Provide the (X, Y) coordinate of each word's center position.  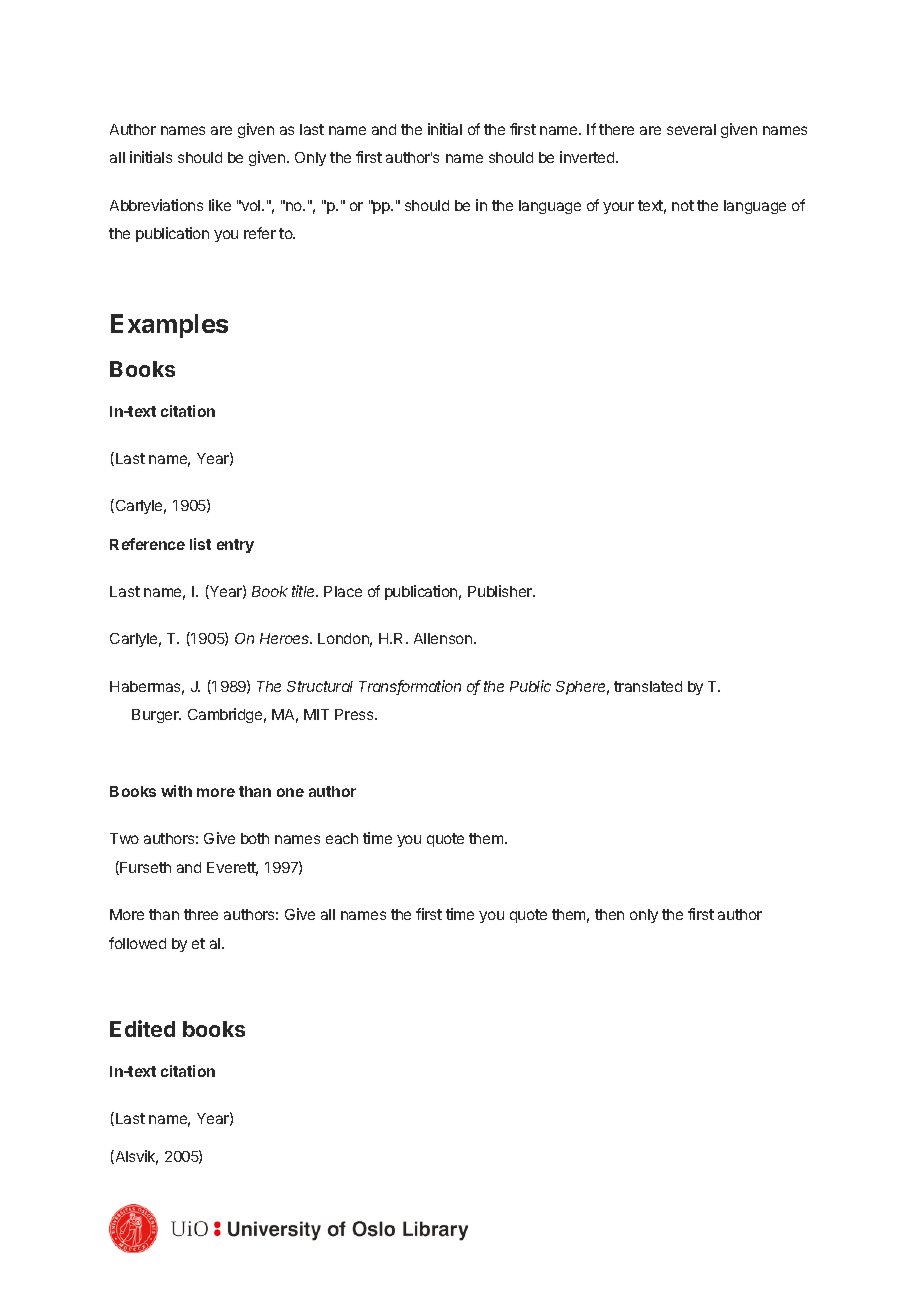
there (616, 129)
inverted (588, 157)
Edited (142, 1028)
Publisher (501, 591)
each (342, 838)
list (200, 544)
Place (343, 591)
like (220, 205)
